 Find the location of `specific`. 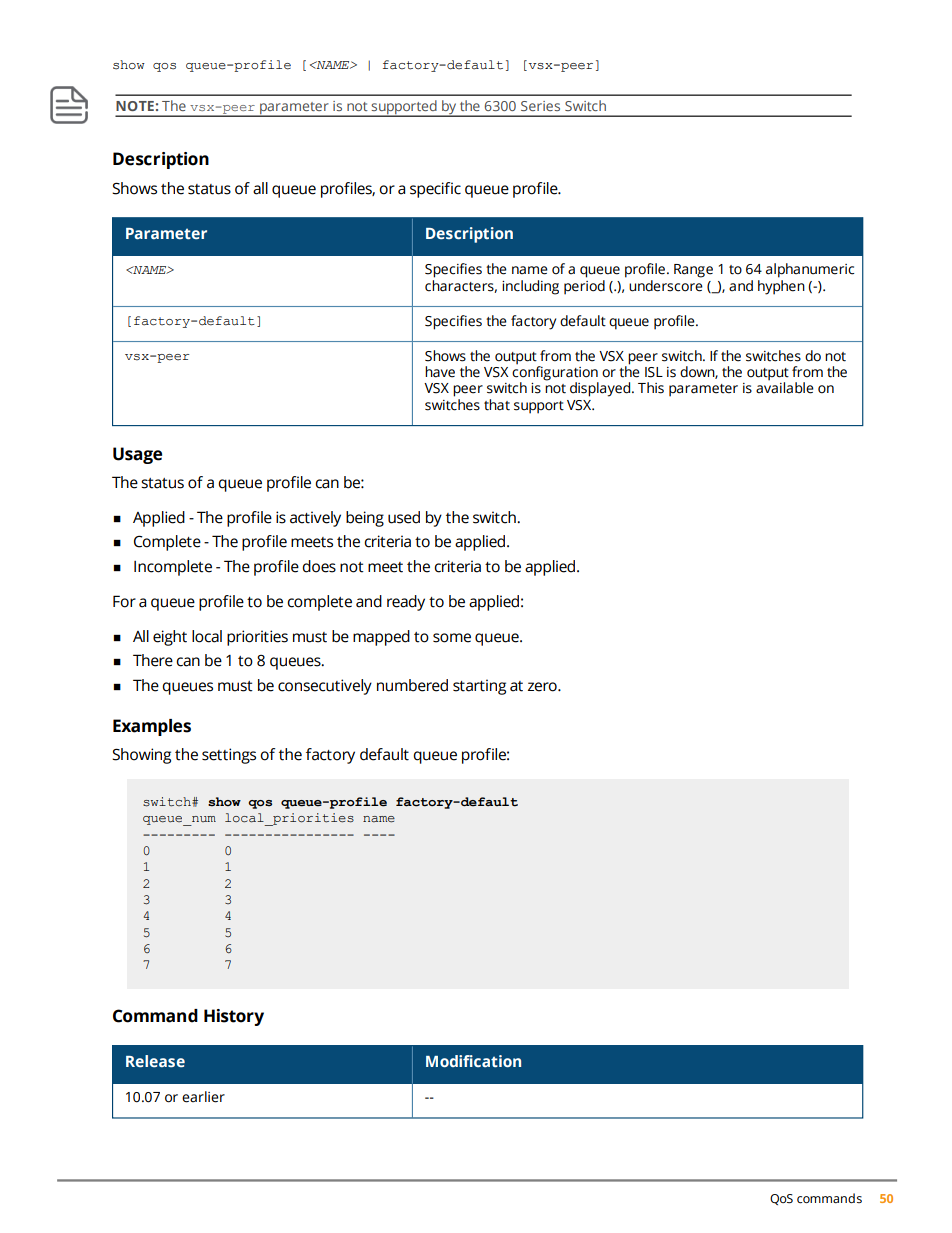

specific is located at coordinates (435, 190).
